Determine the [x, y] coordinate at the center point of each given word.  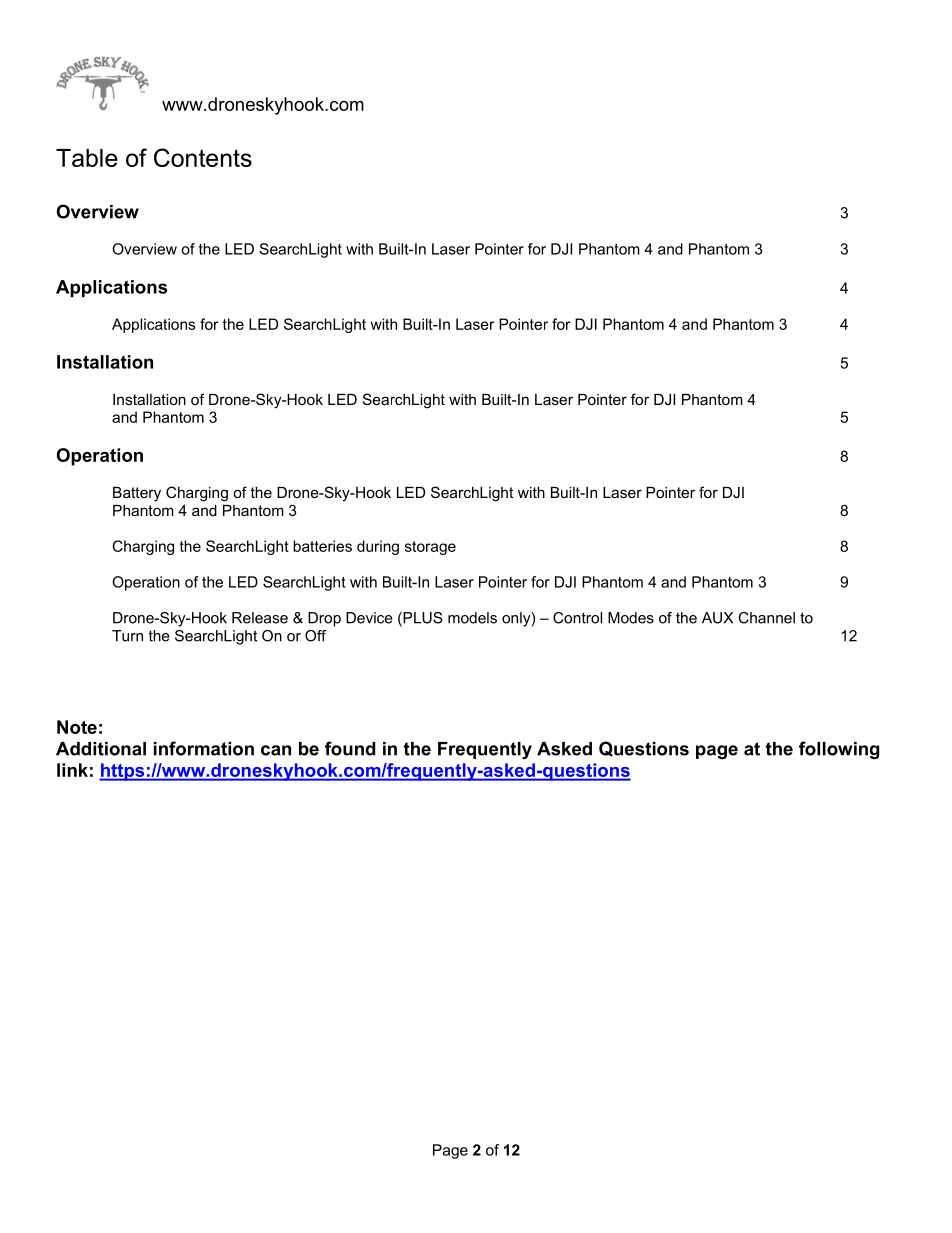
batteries [322, 546]
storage [430, 548]
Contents [203, 157]
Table [87, 158]
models [472, 618]
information [204, 748]
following [839, 750]
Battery [137, 494]
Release [260, 618]
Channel [766, 618]
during [378, 547]
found [350, 748]
